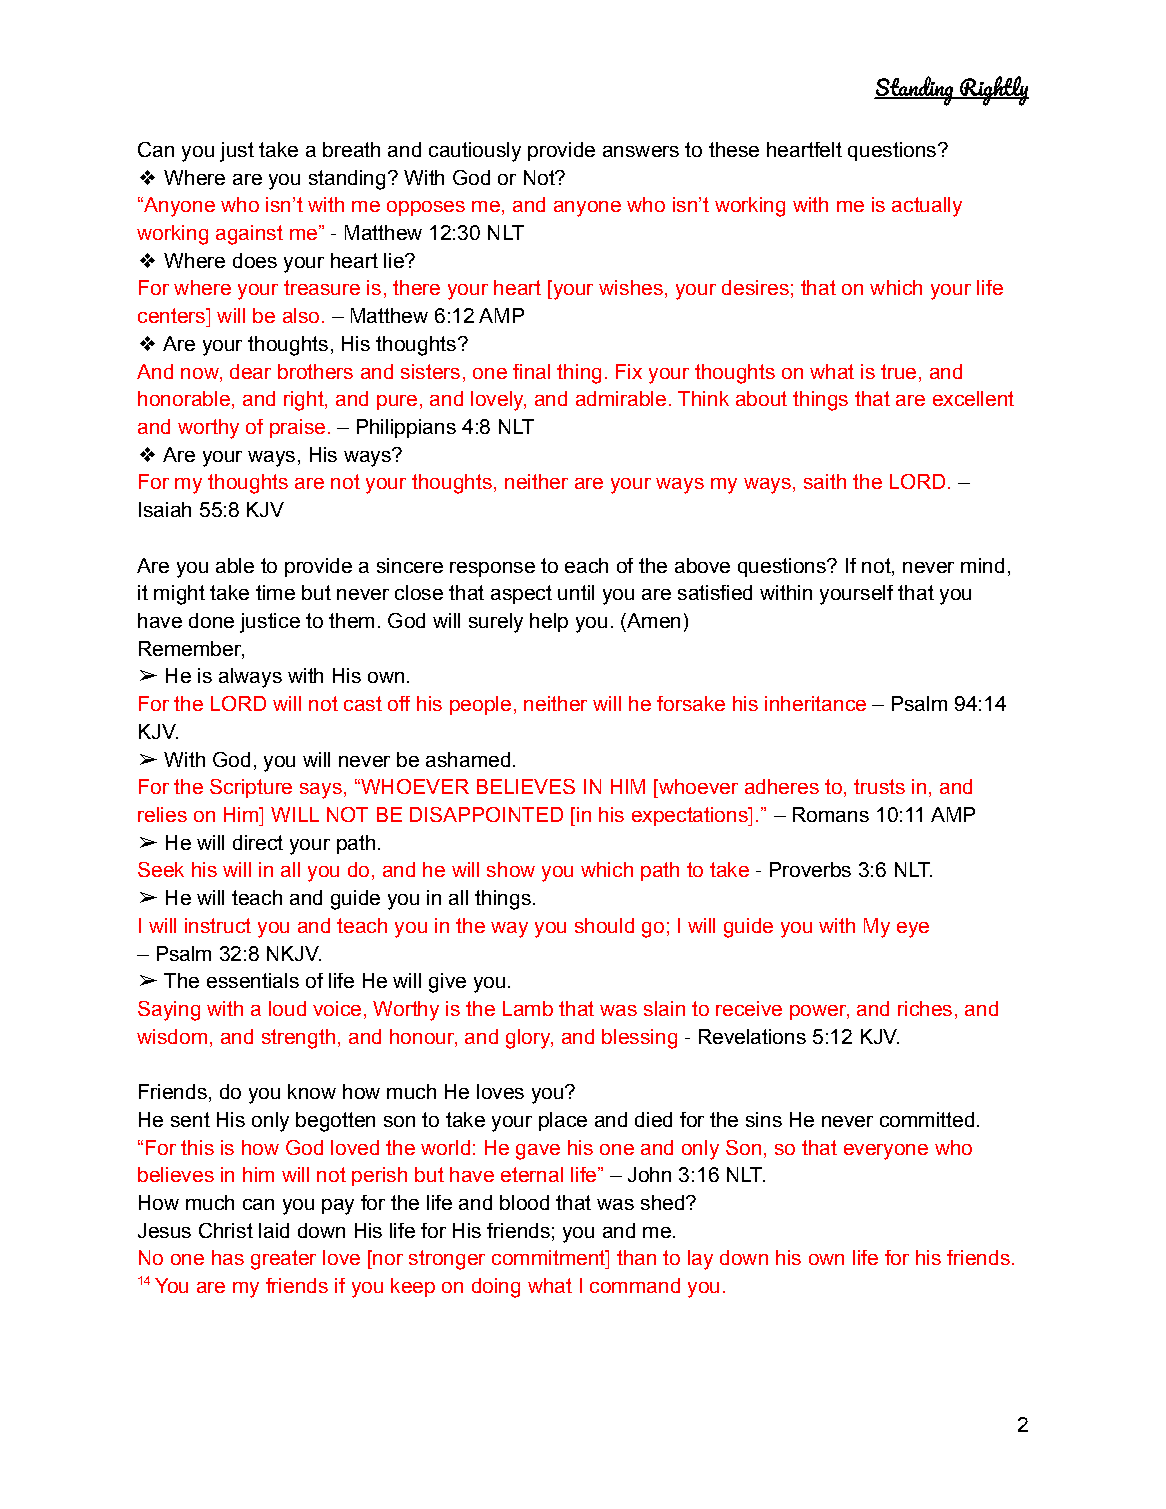 The width and height of the image is (1166, 1509). What do you see at coordinates (287, 1008) in the image?
I see `loud` at bounding box center [287, 1008].
